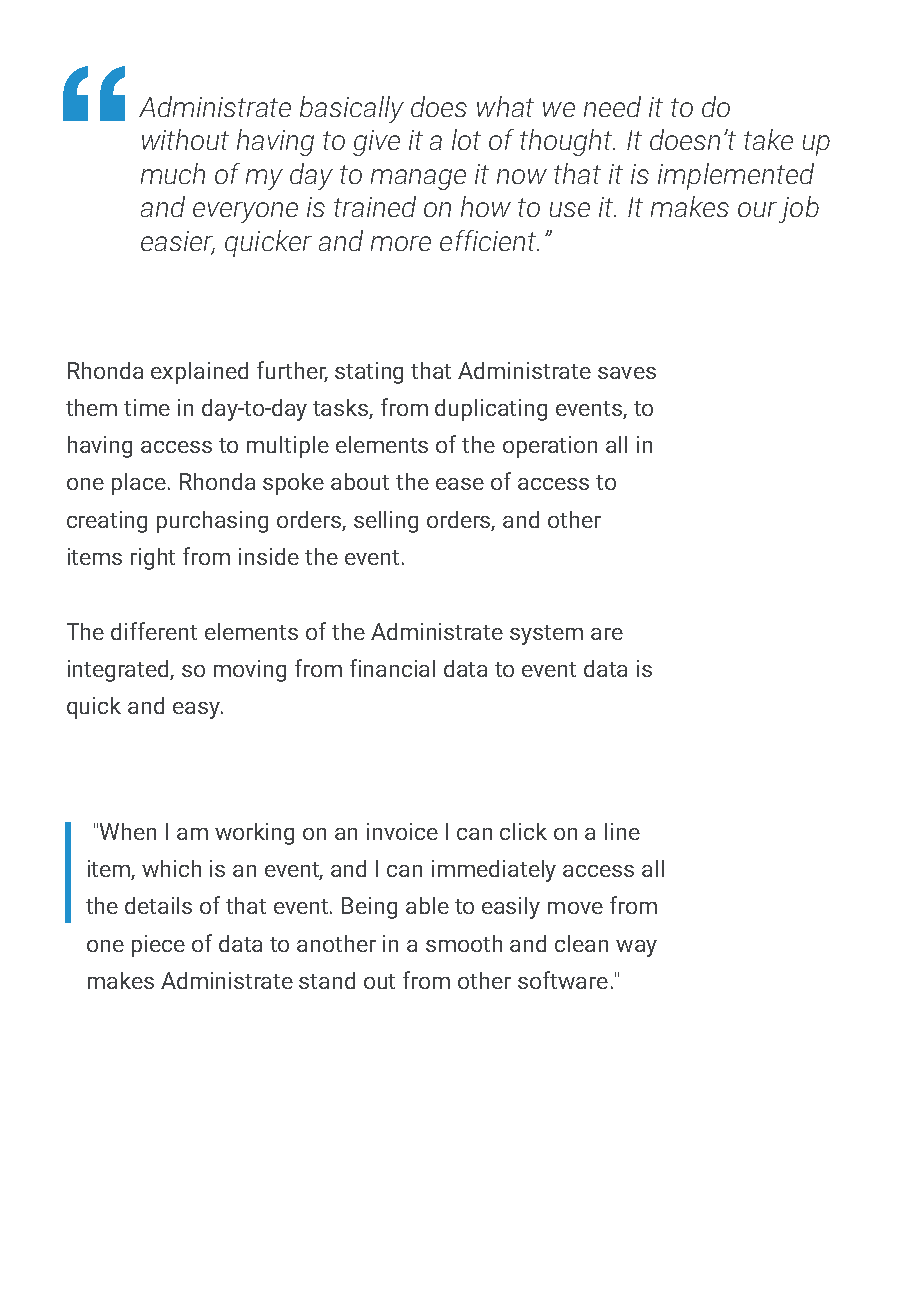 The width and height of the image is (924, 1308). Describe the element at coordinates (546, 635) in the image. I see `system` at that location.
